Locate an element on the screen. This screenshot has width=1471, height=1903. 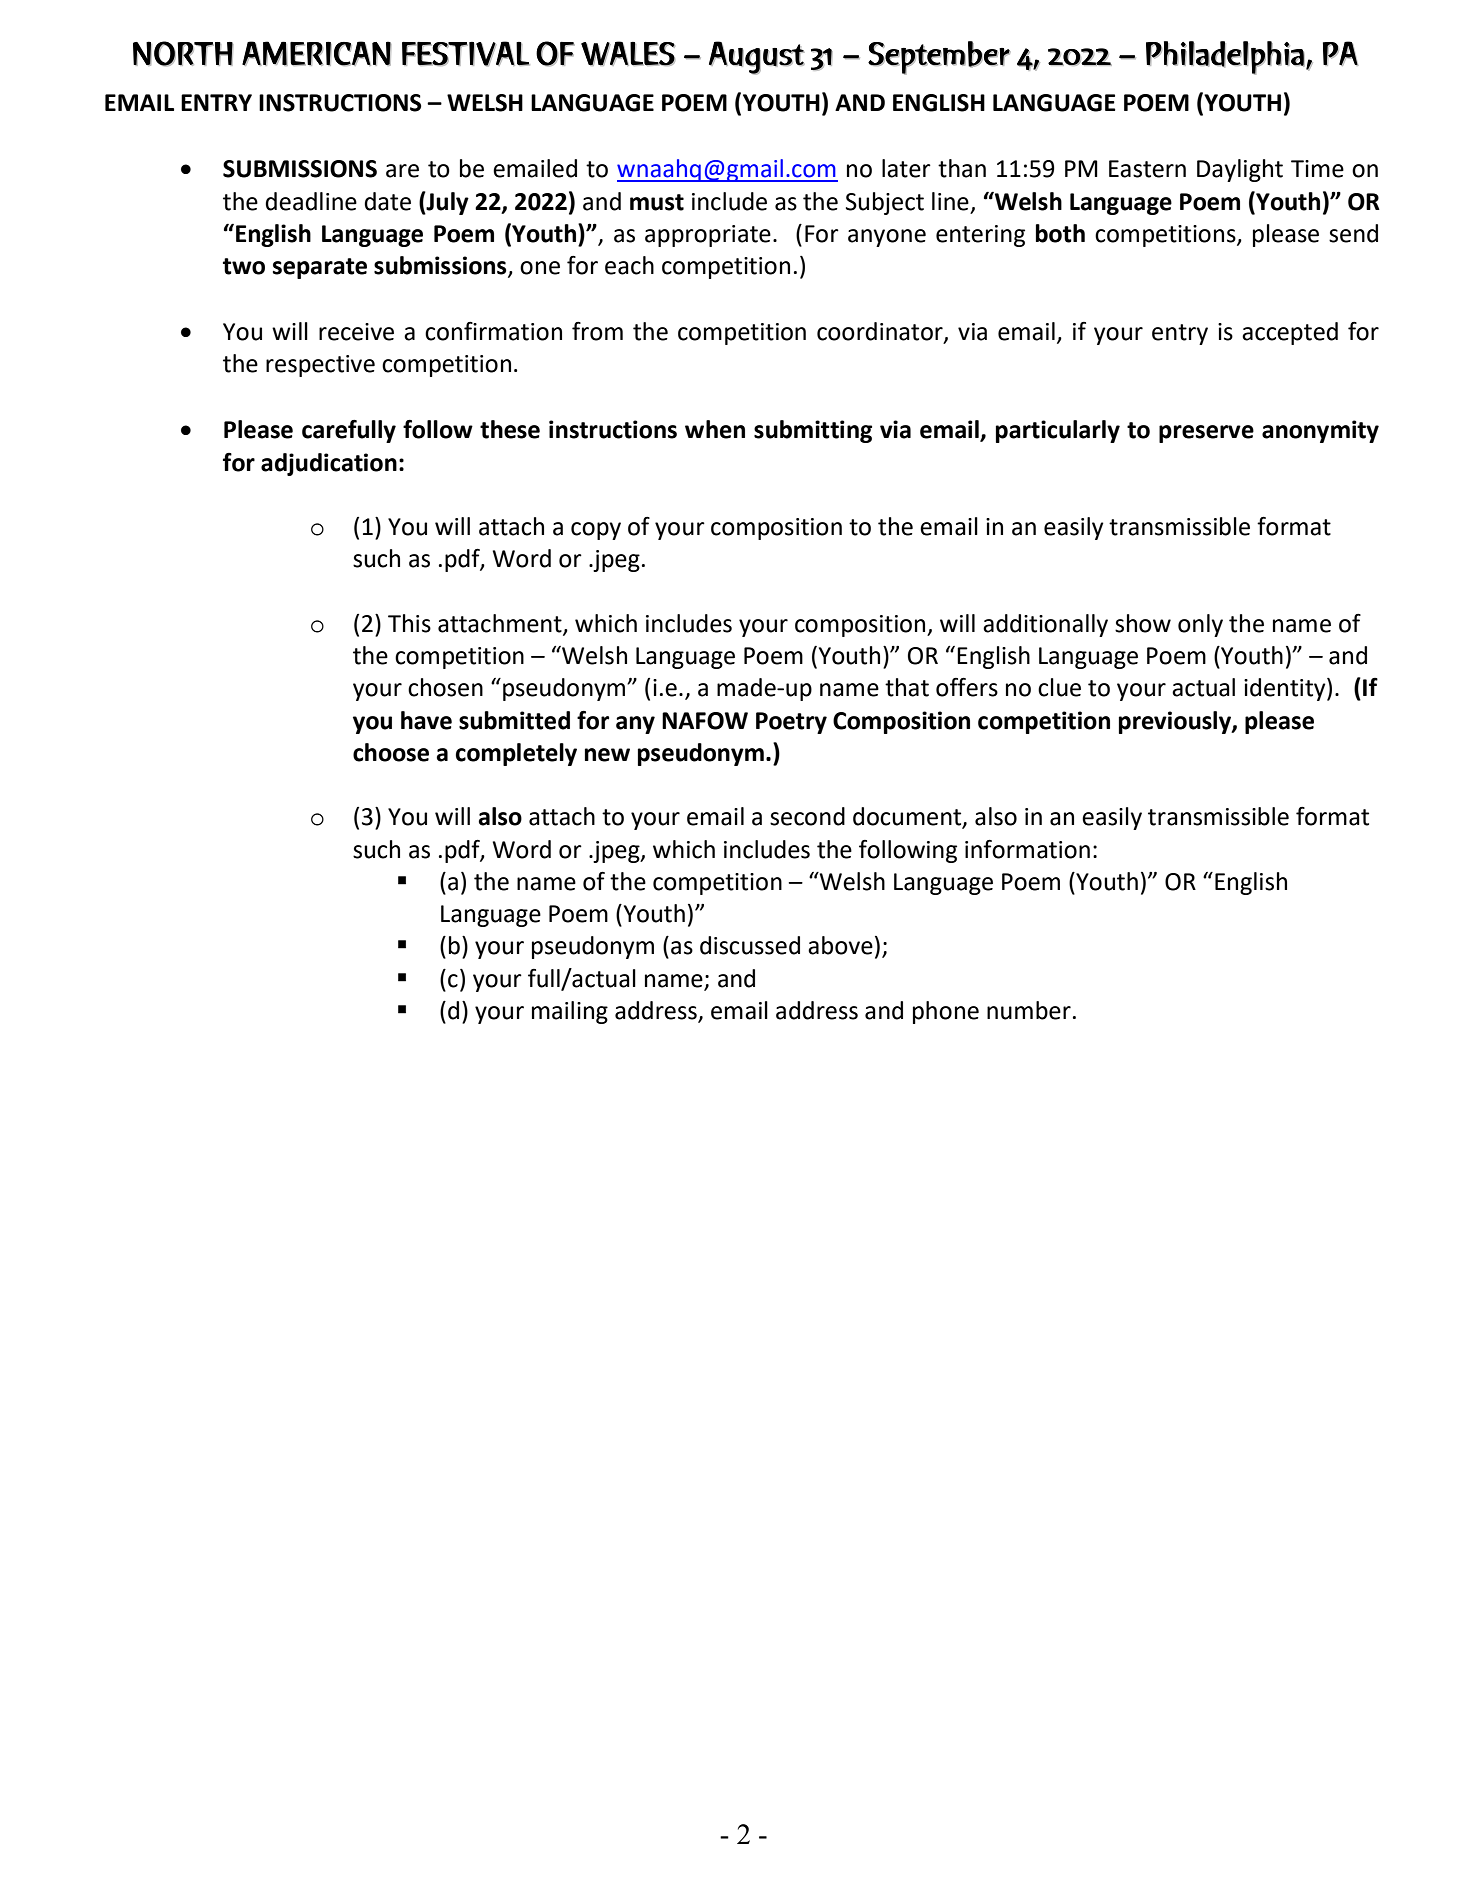
preserve is located at coordinates (1206, 434).
